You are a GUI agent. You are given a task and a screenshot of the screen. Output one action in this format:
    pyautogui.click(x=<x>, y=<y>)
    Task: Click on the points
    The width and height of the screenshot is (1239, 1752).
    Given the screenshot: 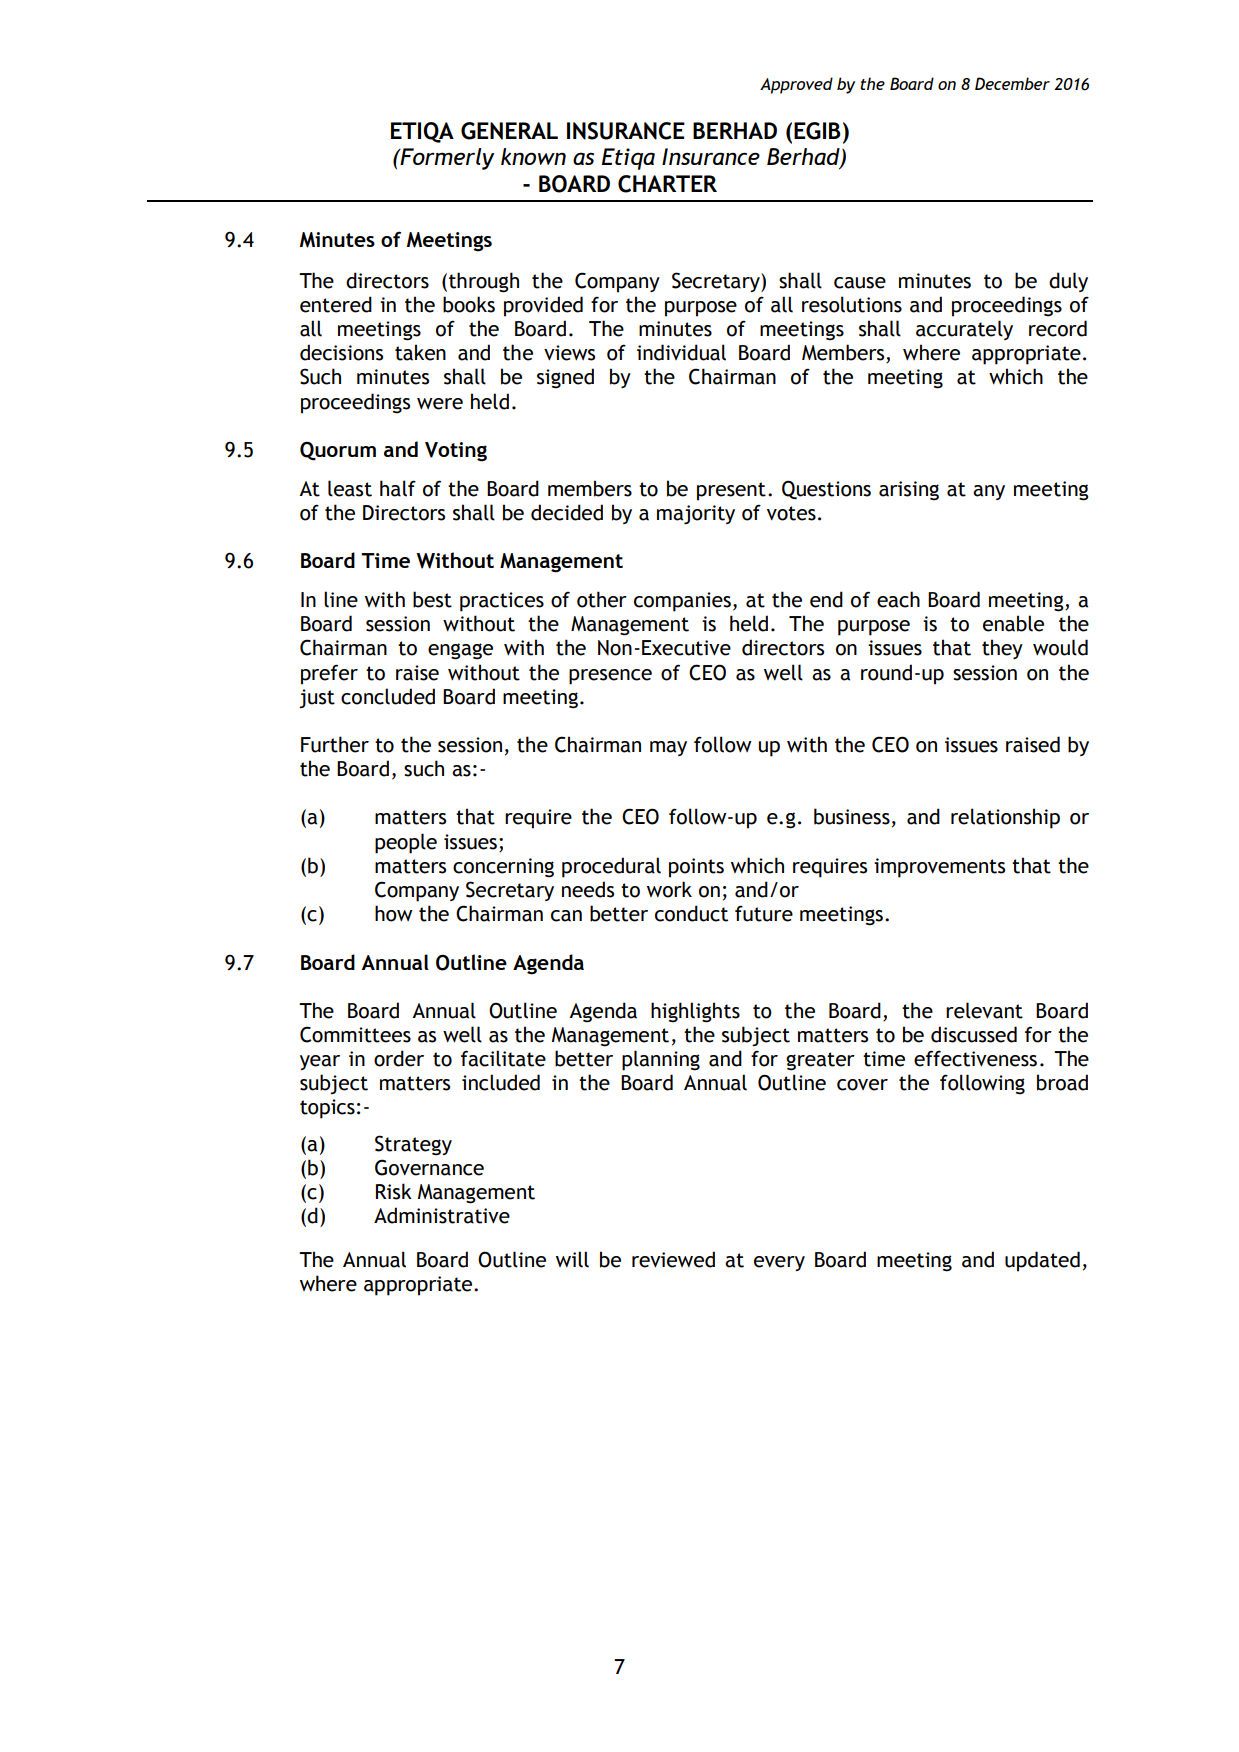 What is the action you would take?
    pyautogui.click(x=696, y=868)
